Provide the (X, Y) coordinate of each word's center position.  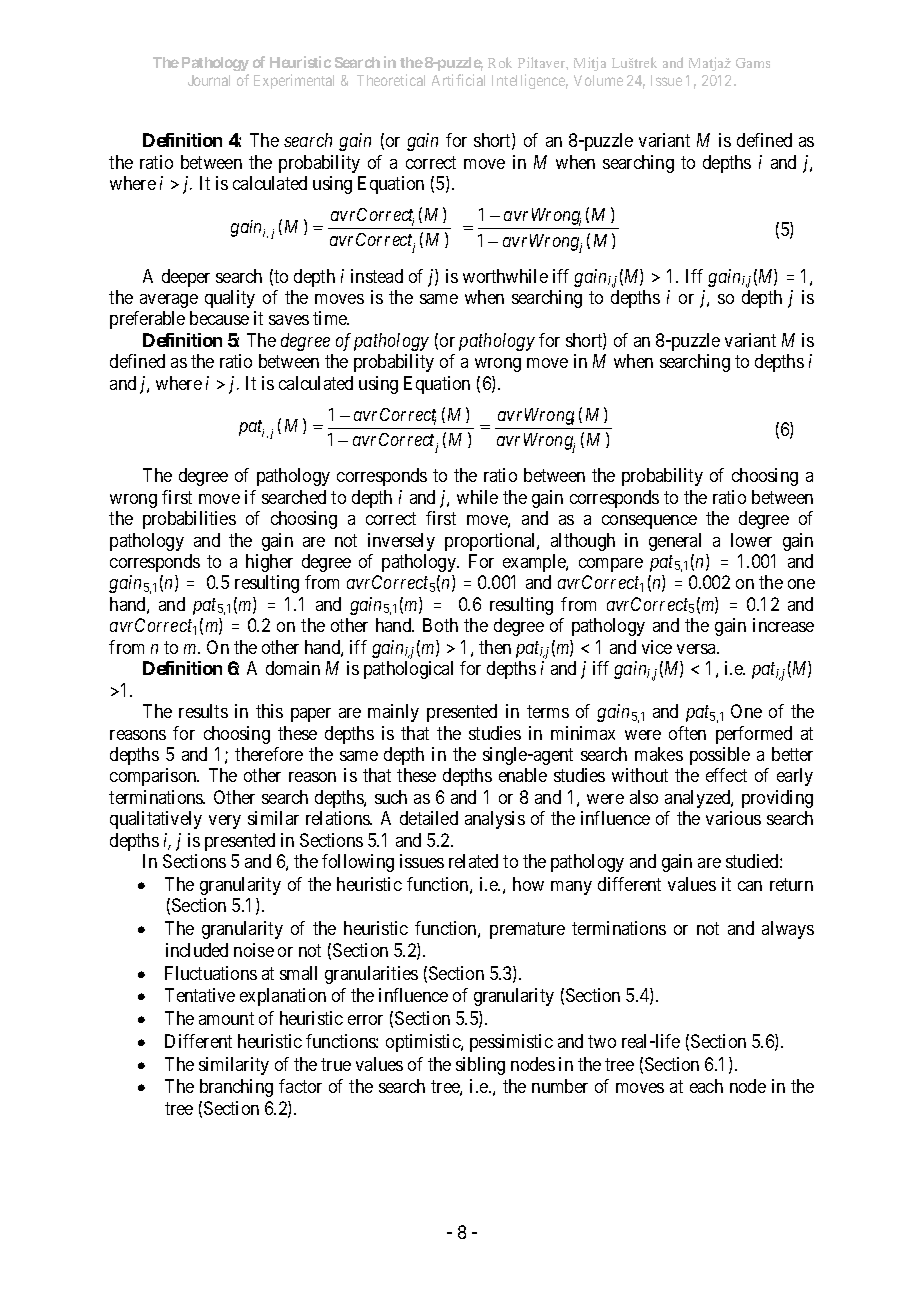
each (706, 1086)
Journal (209, 80)
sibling (480, 1066)
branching (236, 1088)
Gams (753, 63)
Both (440, 625)
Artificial (458, 80)
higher (269, 563)
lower (751, 540)
